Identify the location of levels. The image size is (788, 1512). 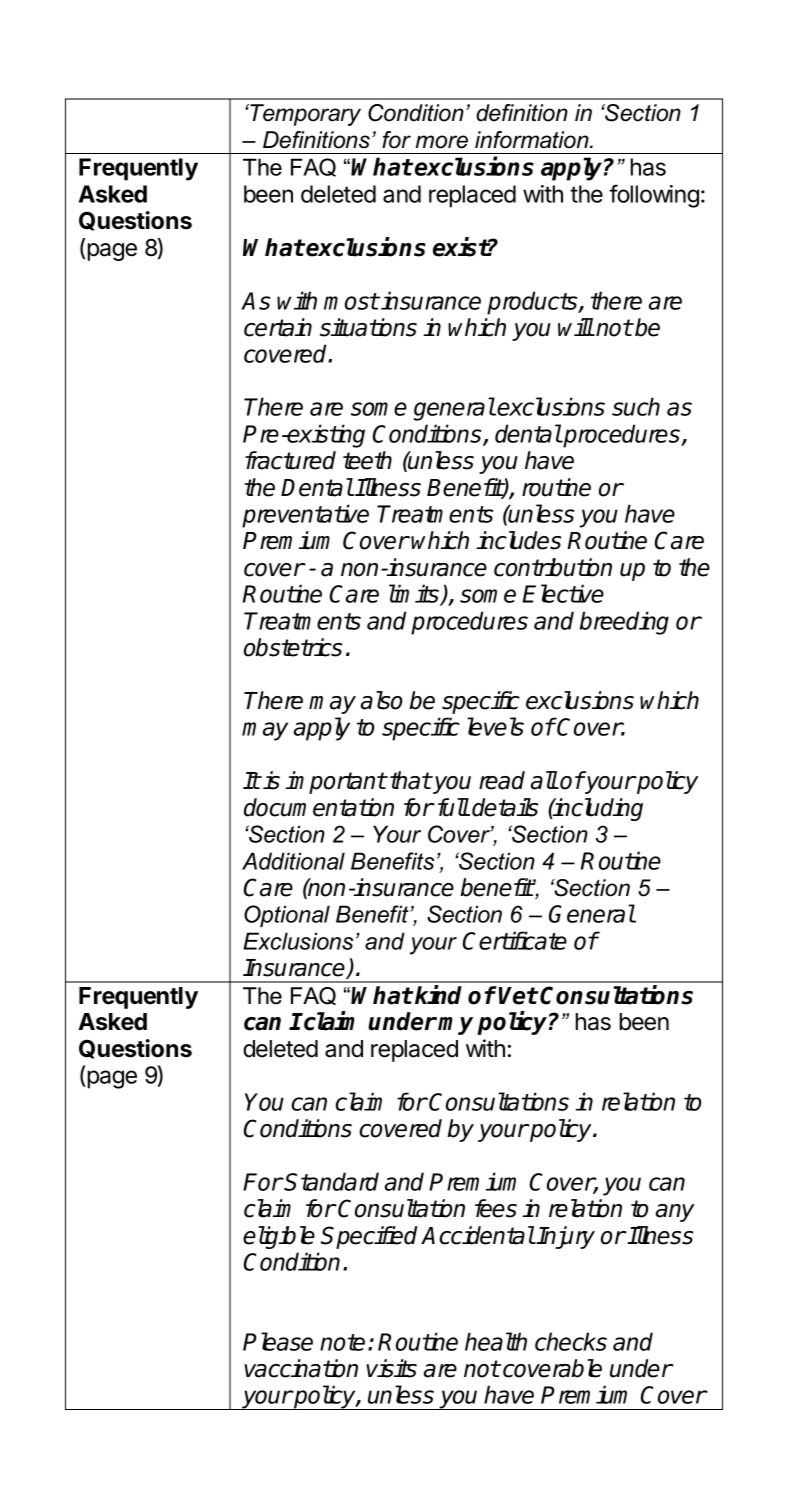
(495, 726).
